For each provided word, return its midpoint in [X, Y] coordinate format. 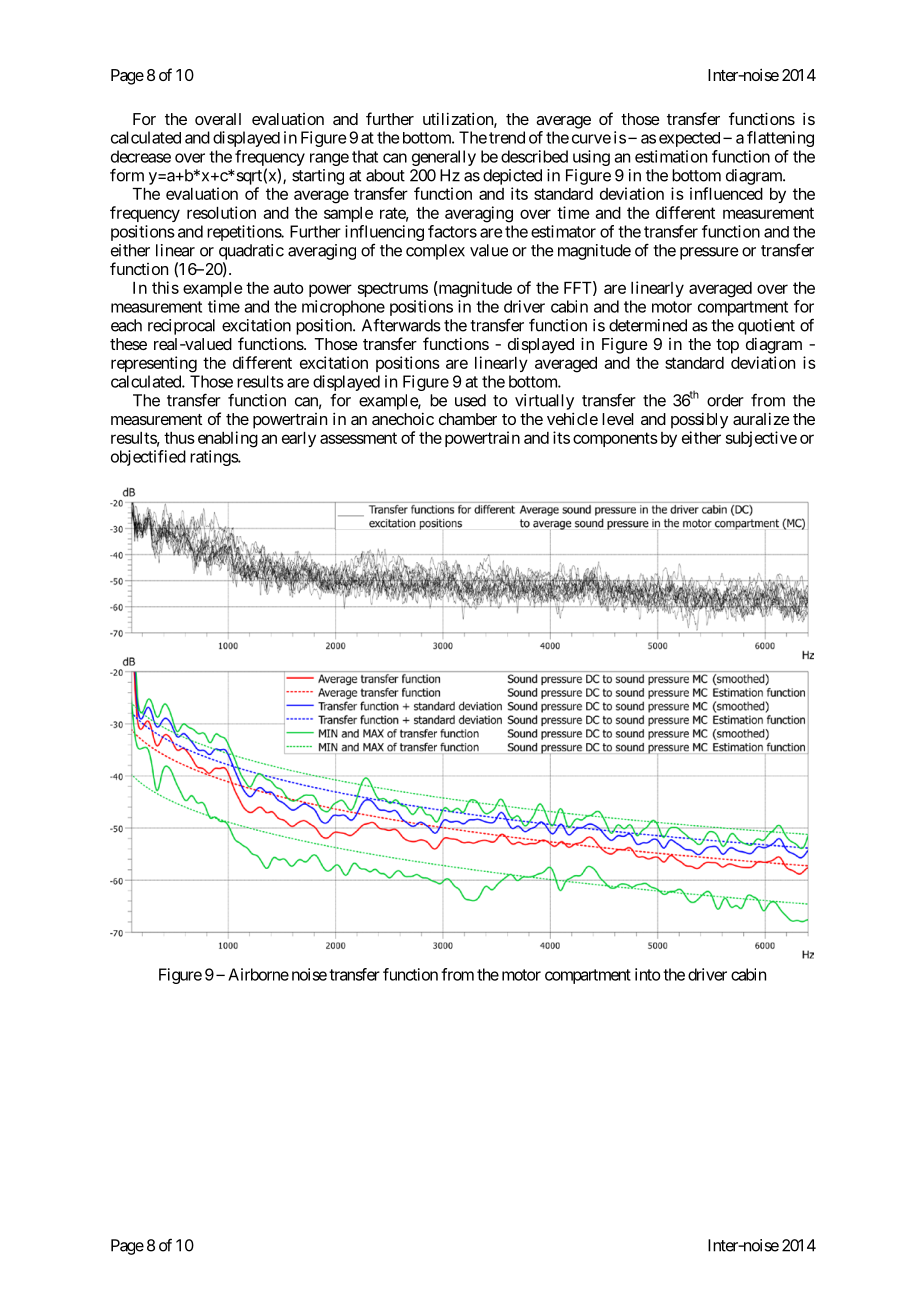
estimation [671, 156]
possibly [699, 420]
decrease [141, 156]
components [615, 439]
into [647, 974]
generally [444, 158]
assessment [358, 438]
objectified [148, 458]
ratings [214, 458]
